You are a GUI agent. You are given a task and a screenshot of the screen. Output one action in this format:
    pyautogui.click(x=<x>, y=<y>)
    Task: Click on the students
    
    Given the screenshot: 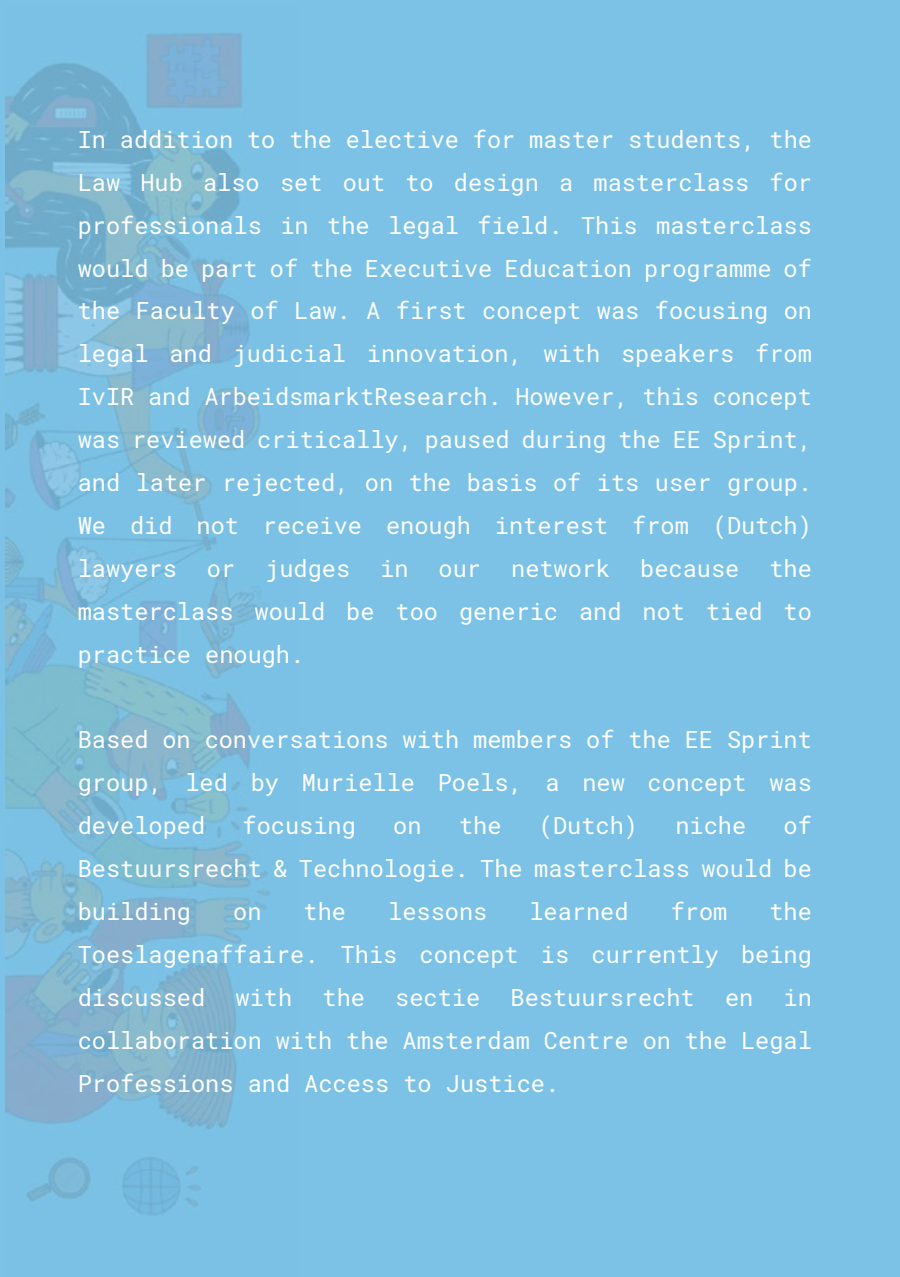 What is the action you would take?
    pyautogui.click(x=684, y=139)
